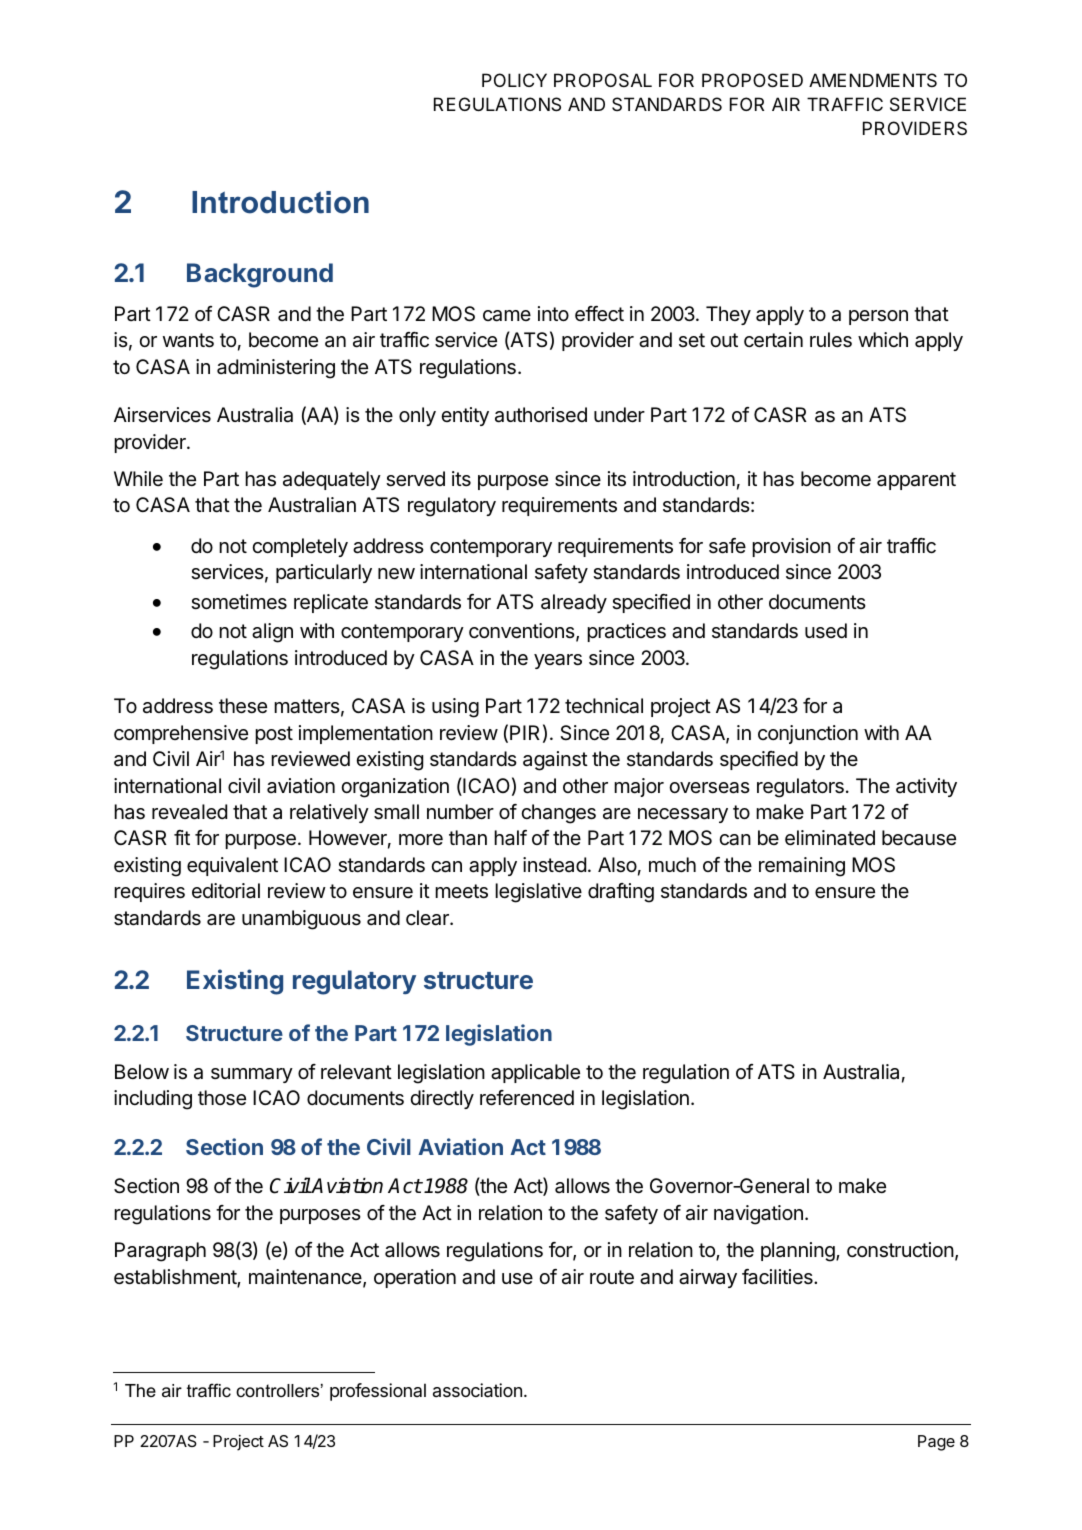 The width and height of the screenshot is (1082, 1530). Describe the element at coordinates (574, 603) in the screenshot. I see `already` at that location.
